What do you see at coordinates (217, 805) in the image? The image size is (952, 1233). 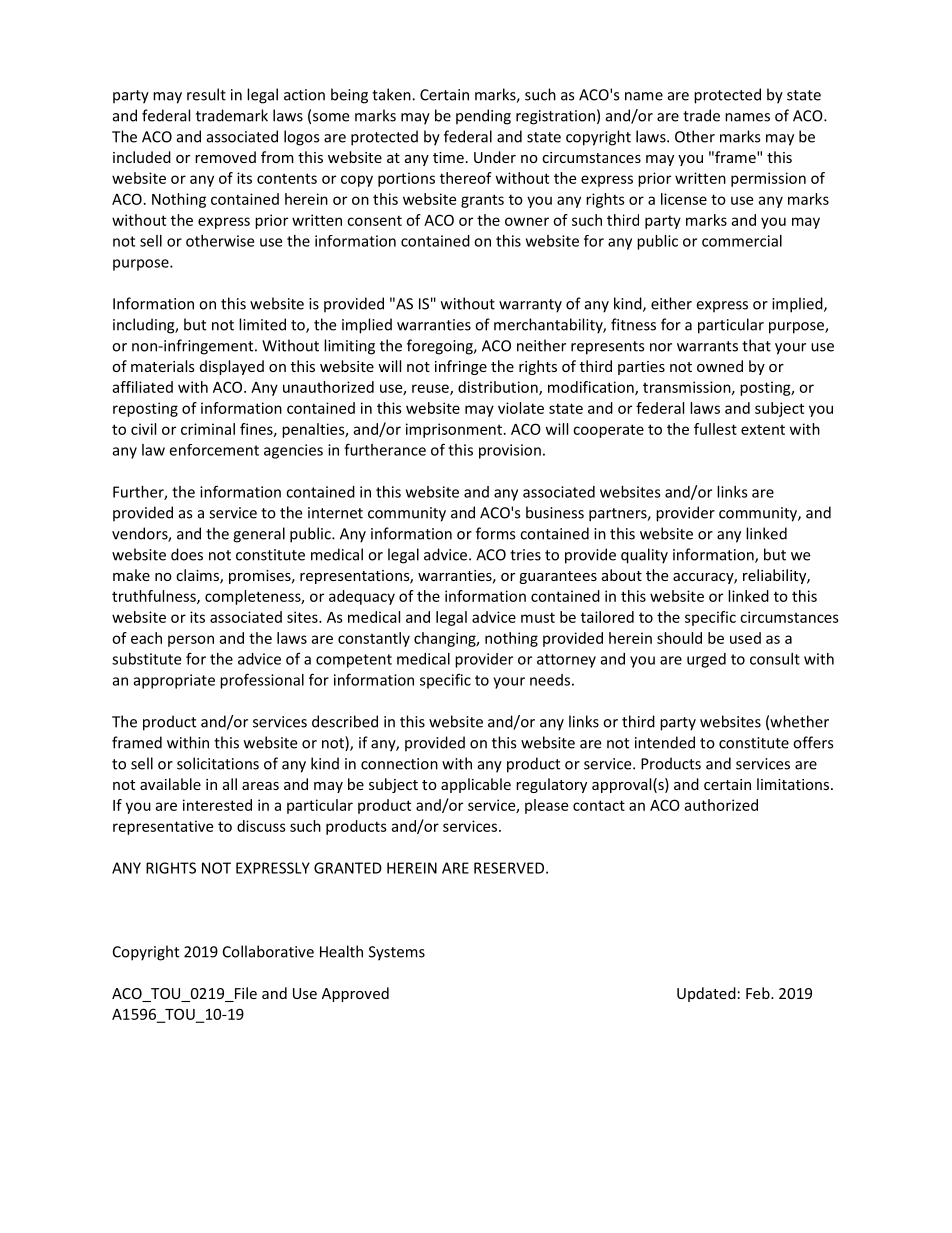 I see `interested` at bounding box center [217, 805].
